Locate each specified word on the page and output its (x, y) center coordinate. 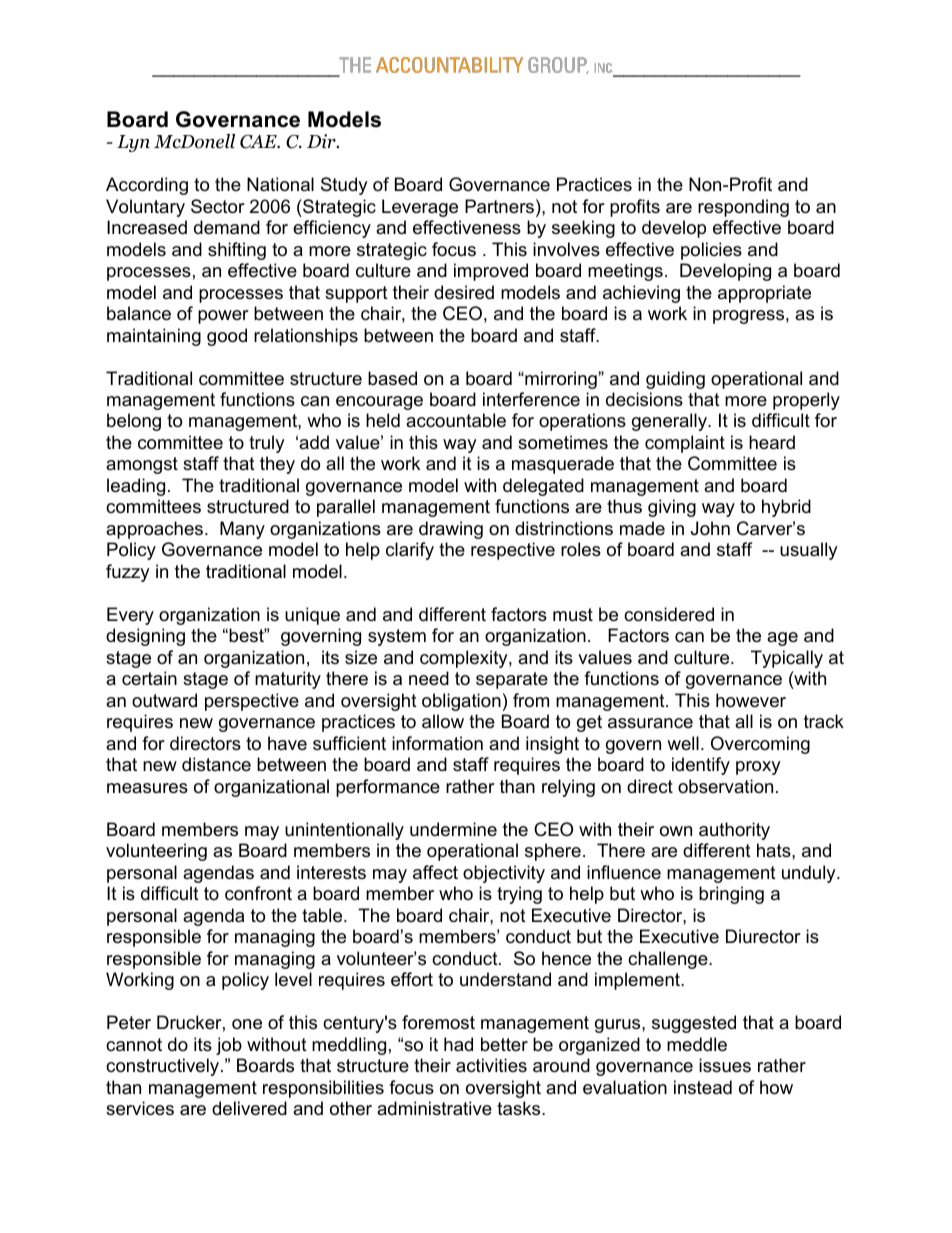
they (277, 465)
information (437, 743)
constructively (164, 1067)
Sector (218, 206)
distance (216, 764)
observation (725, 786)
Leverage (420, 208)
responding (743, 208)
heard (772, 442)
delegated (543, 487)
